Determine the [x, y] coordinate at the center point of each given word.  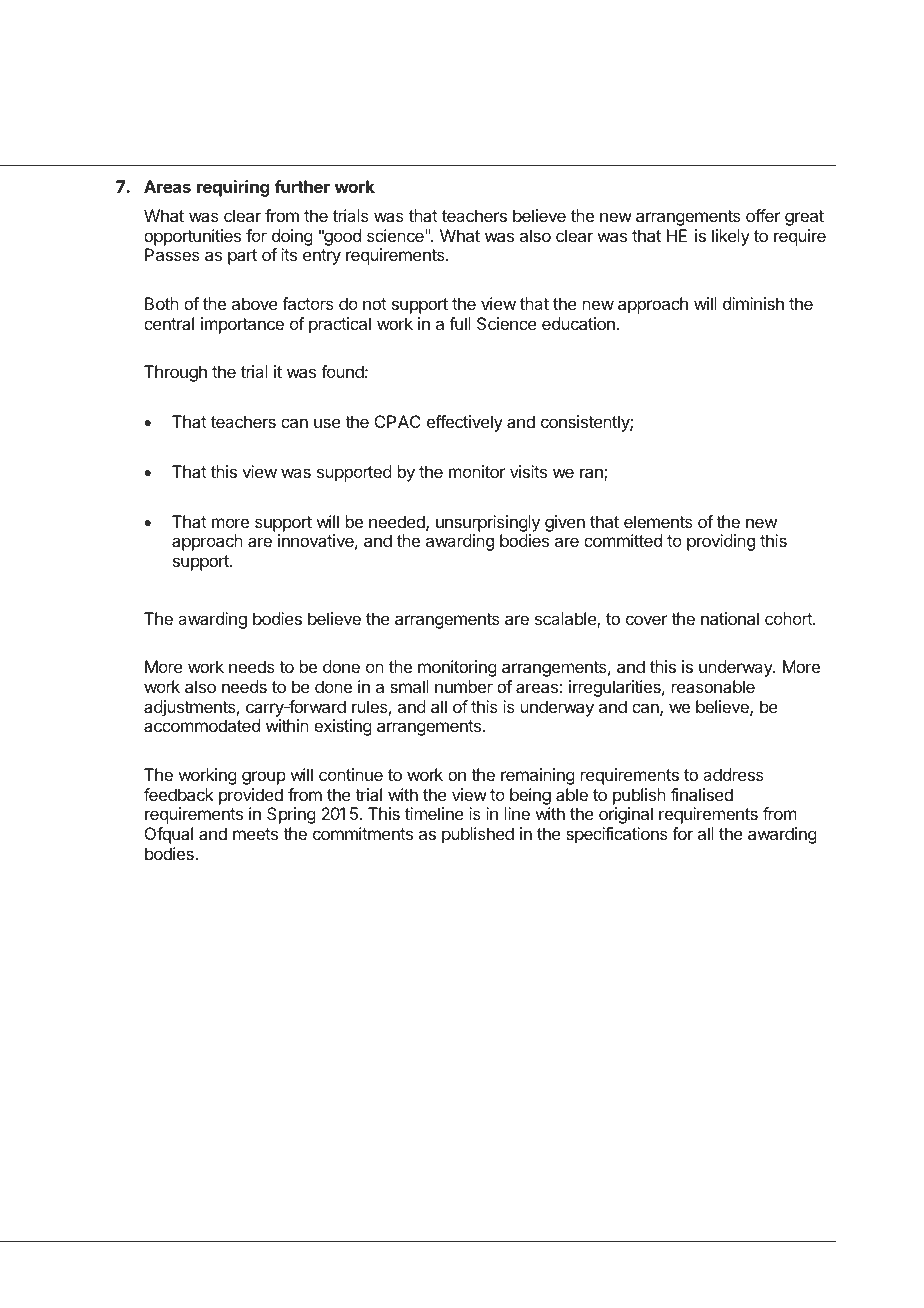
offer [763, 215]
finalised [702, 794]
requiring [233, 188]
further [302, 186]
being [530, 796]
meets [255, 834]
